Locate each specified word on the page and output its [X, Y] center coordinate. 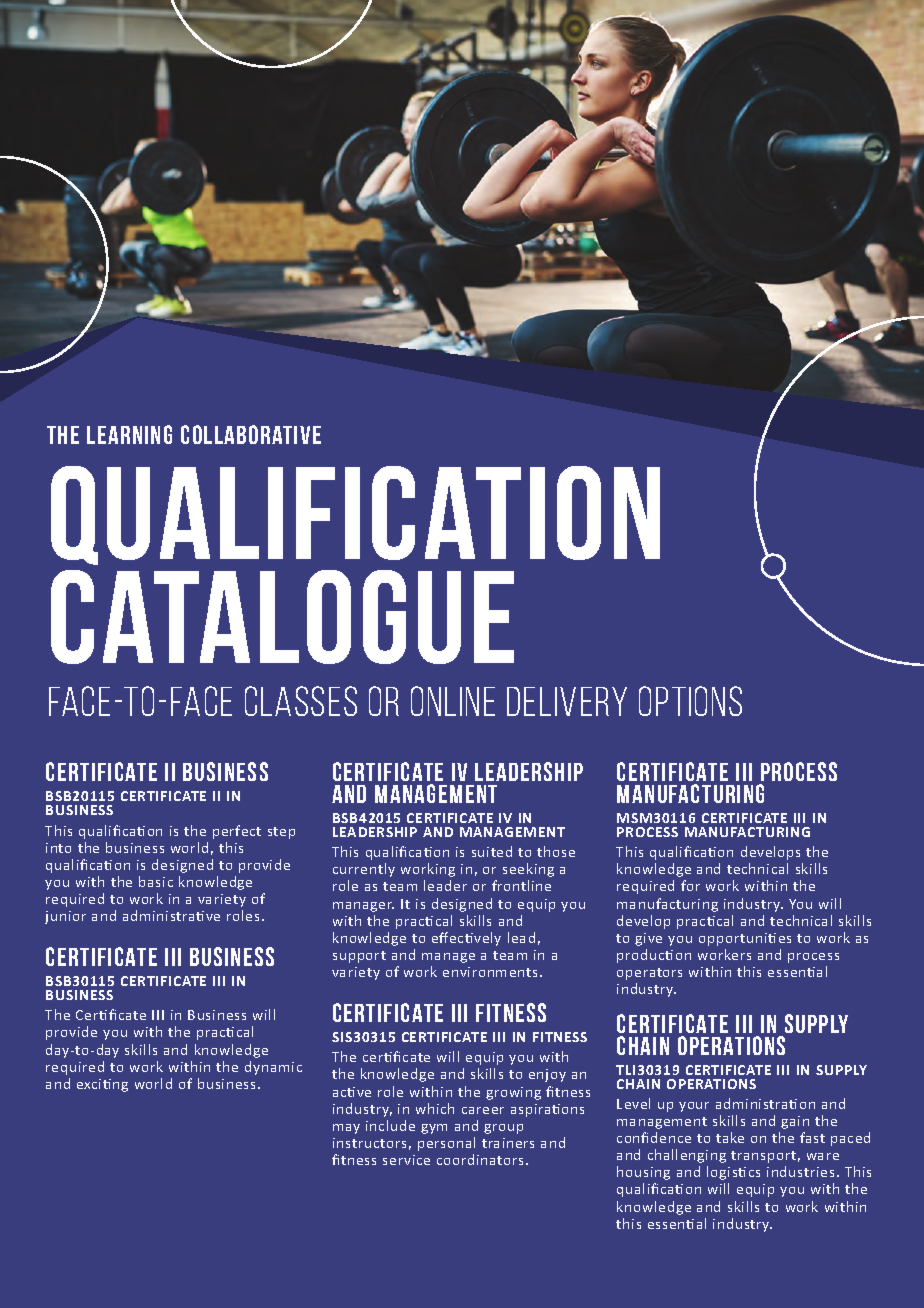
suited [492, 851]
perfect [237, 832]
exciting [102, 1085]
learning [129, 434]
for [690, 885]
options [690, 701]
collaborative [251, 434]
